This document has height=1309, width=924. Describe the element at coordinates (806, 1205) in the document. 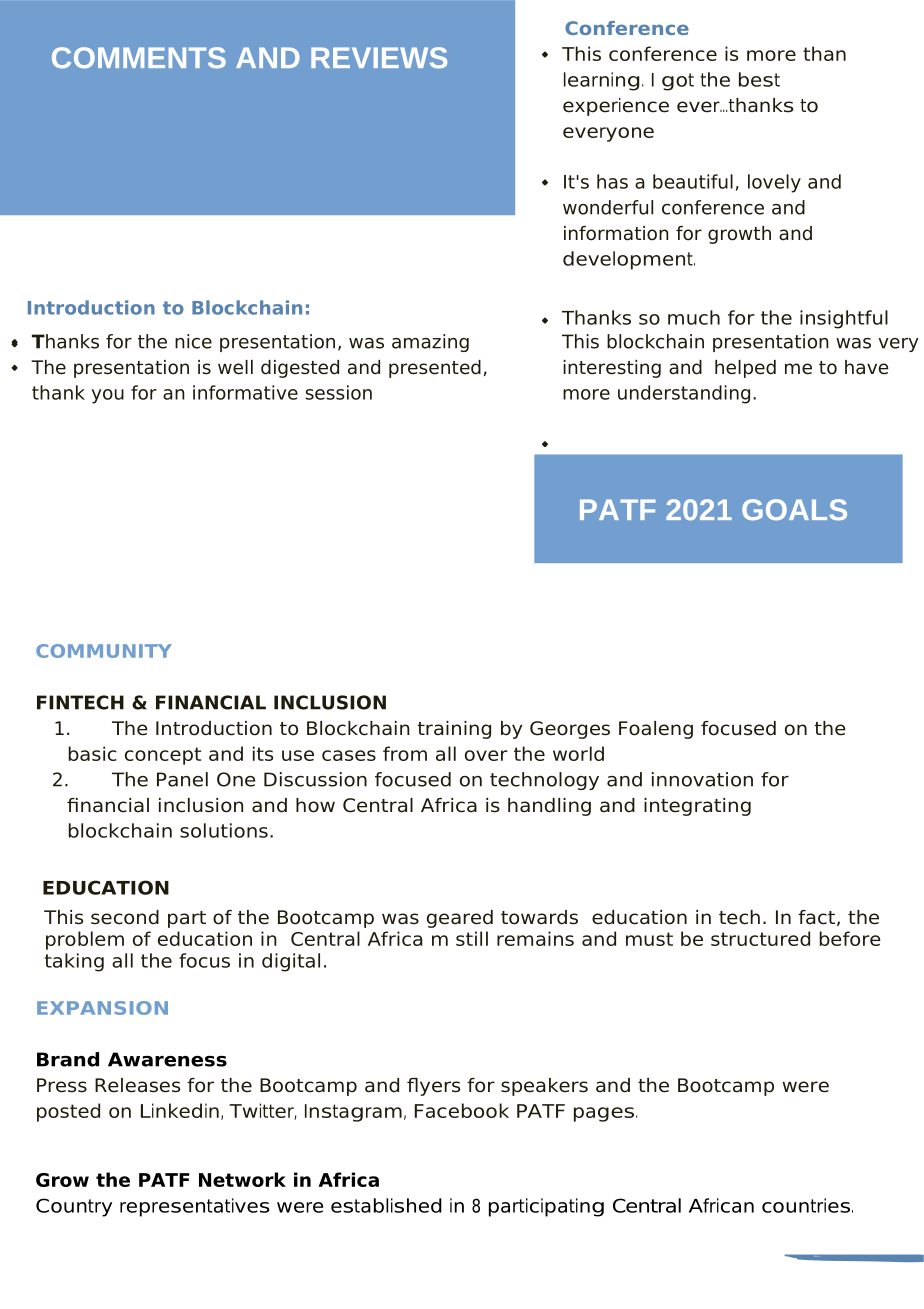

I see `countries` at that location.
